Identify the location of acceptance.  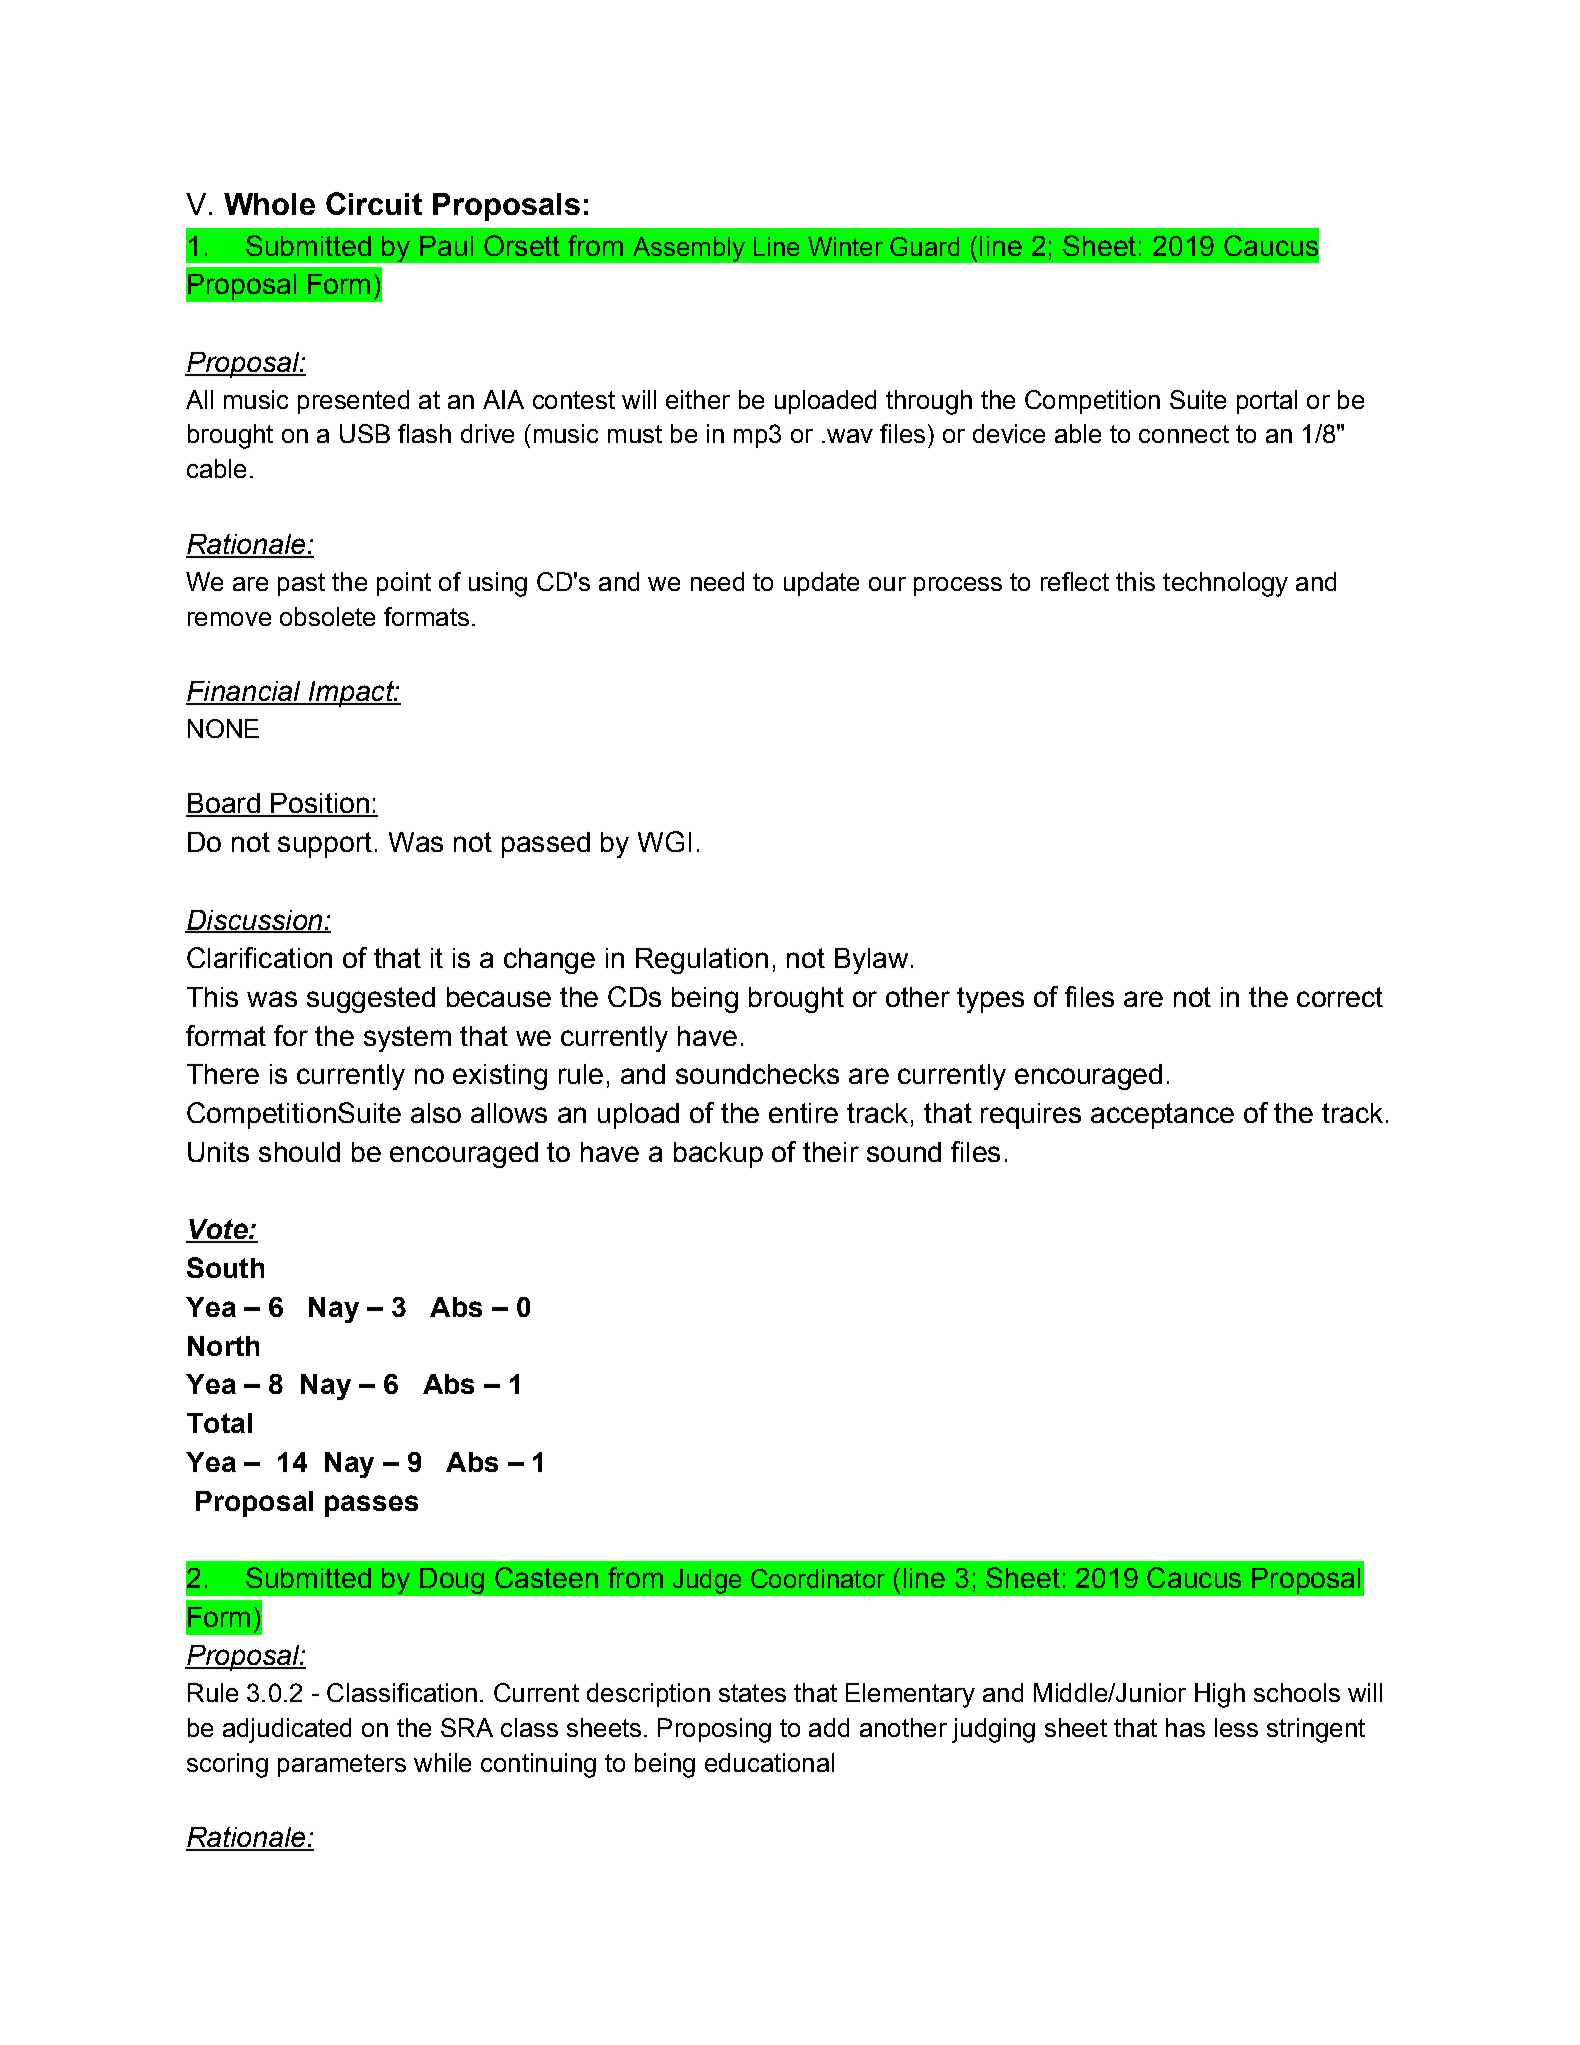
(1162, 1116).
